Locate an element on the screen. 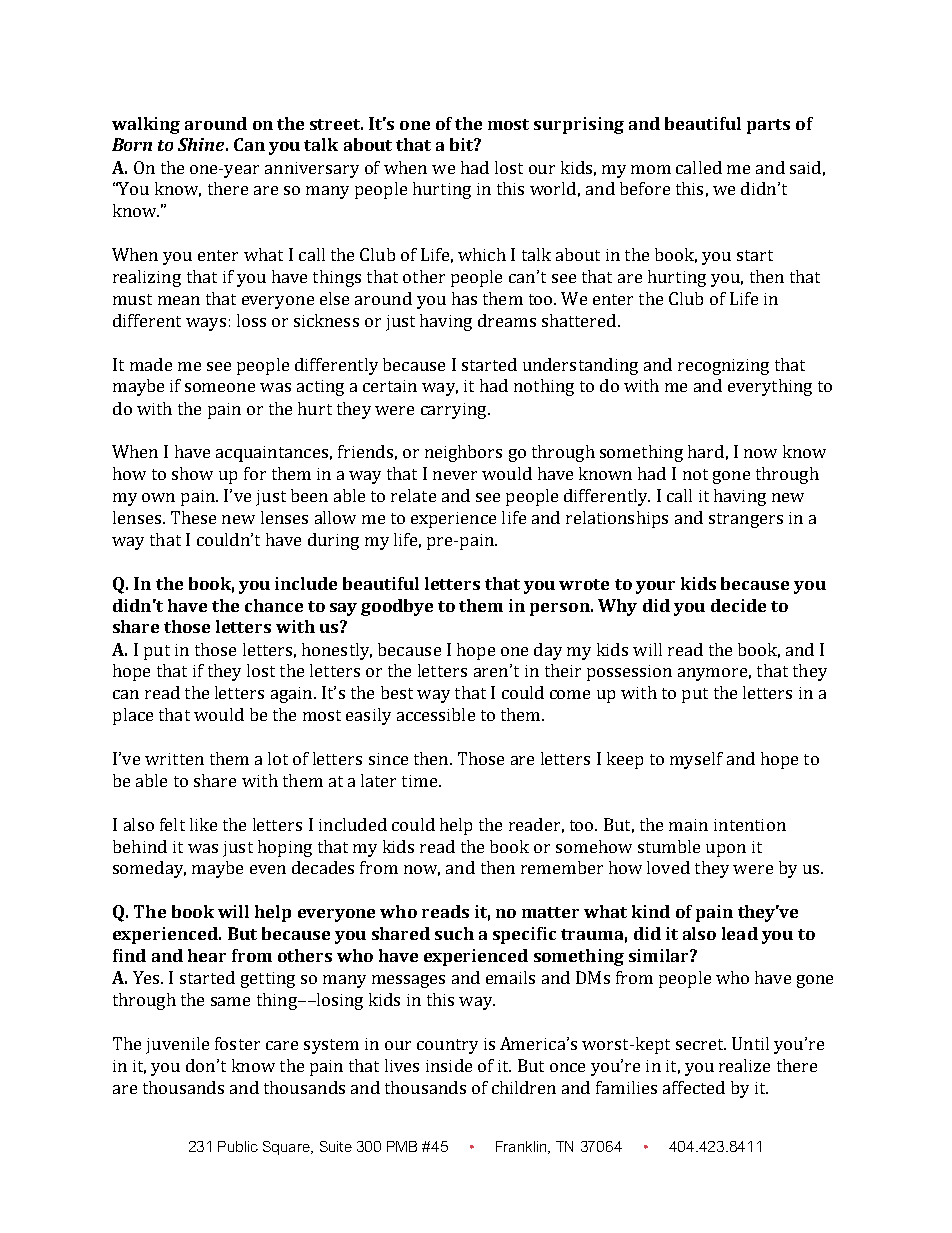 The image size is (952, 1233). time is located at coordinates (419, 781).
